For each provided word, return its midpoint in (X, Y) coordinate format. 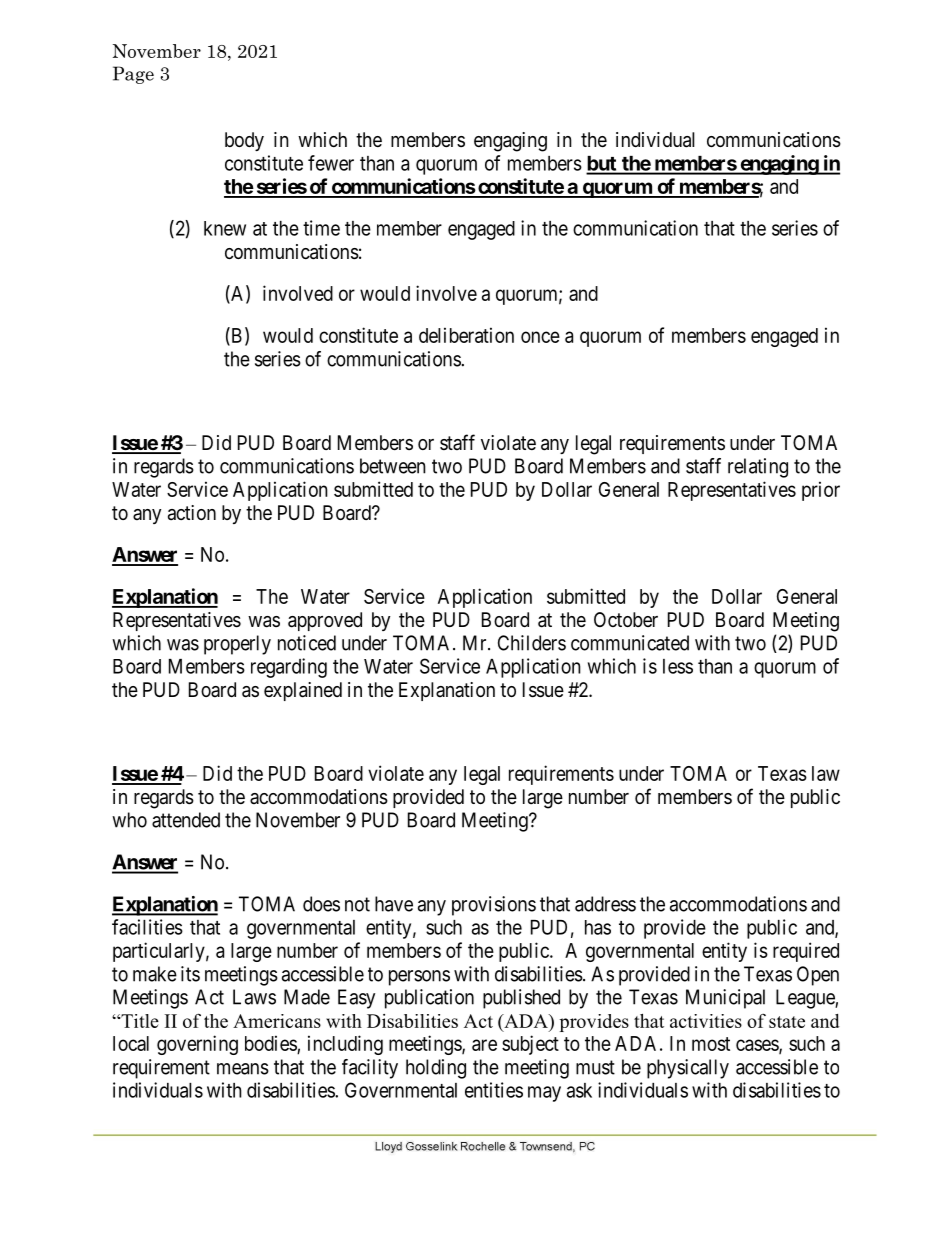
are (484, 1045)
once (540, 337)
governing (197, 1045)
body (244, 141)
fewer (331, 163)
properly (237, 645)
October (626, 619)
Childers (532, 643)
